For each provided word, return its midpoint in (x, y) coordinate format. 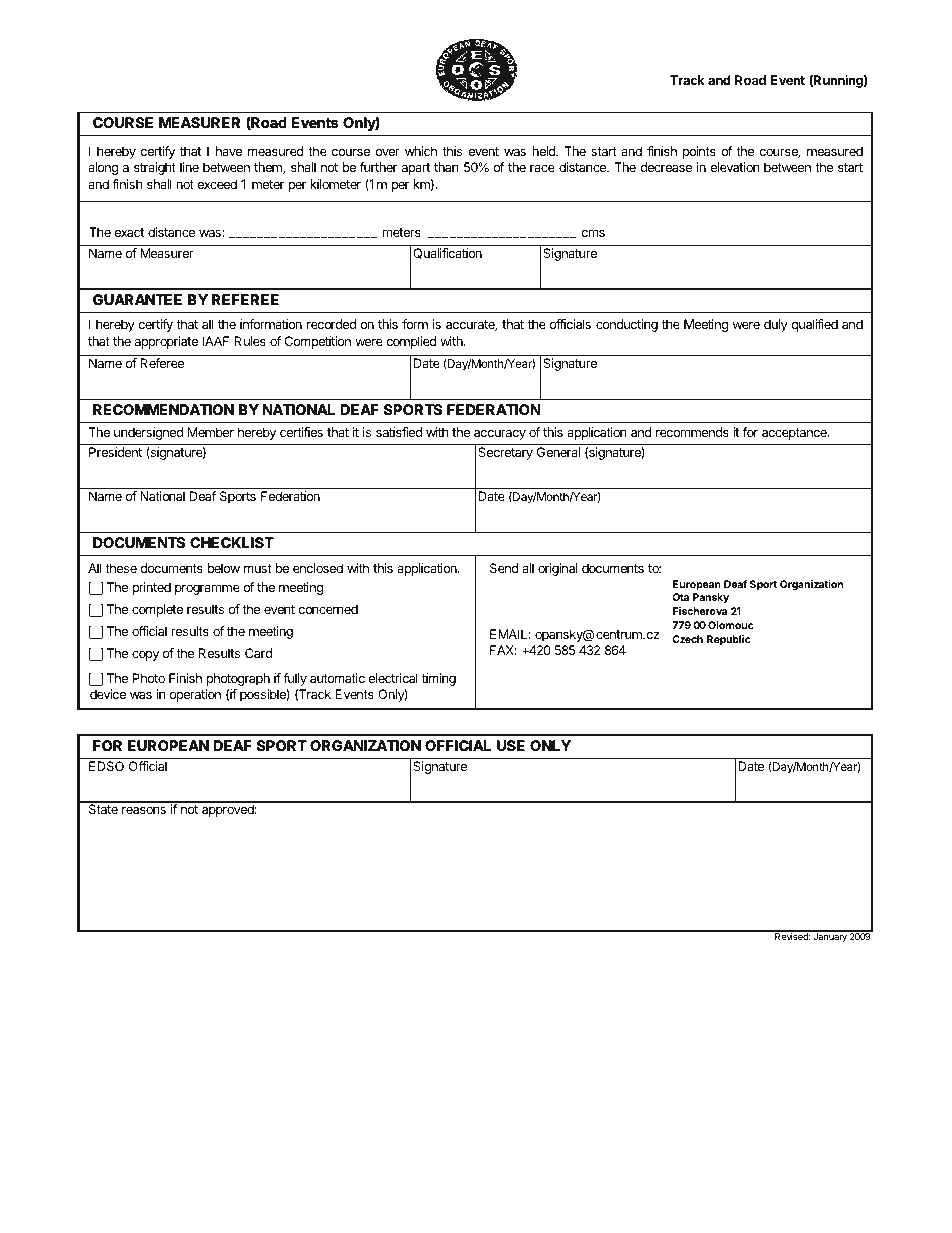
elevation (735, 167)
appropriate (166, 342)
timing (439, 679)
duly (776, 325)
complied (411, 342)
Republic (729, 640)
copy (145, 656)
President (115, 452)
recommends (692, 432)
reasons (144, 810)
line (189, 167)
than (446, 167)
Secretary (505, 453)
